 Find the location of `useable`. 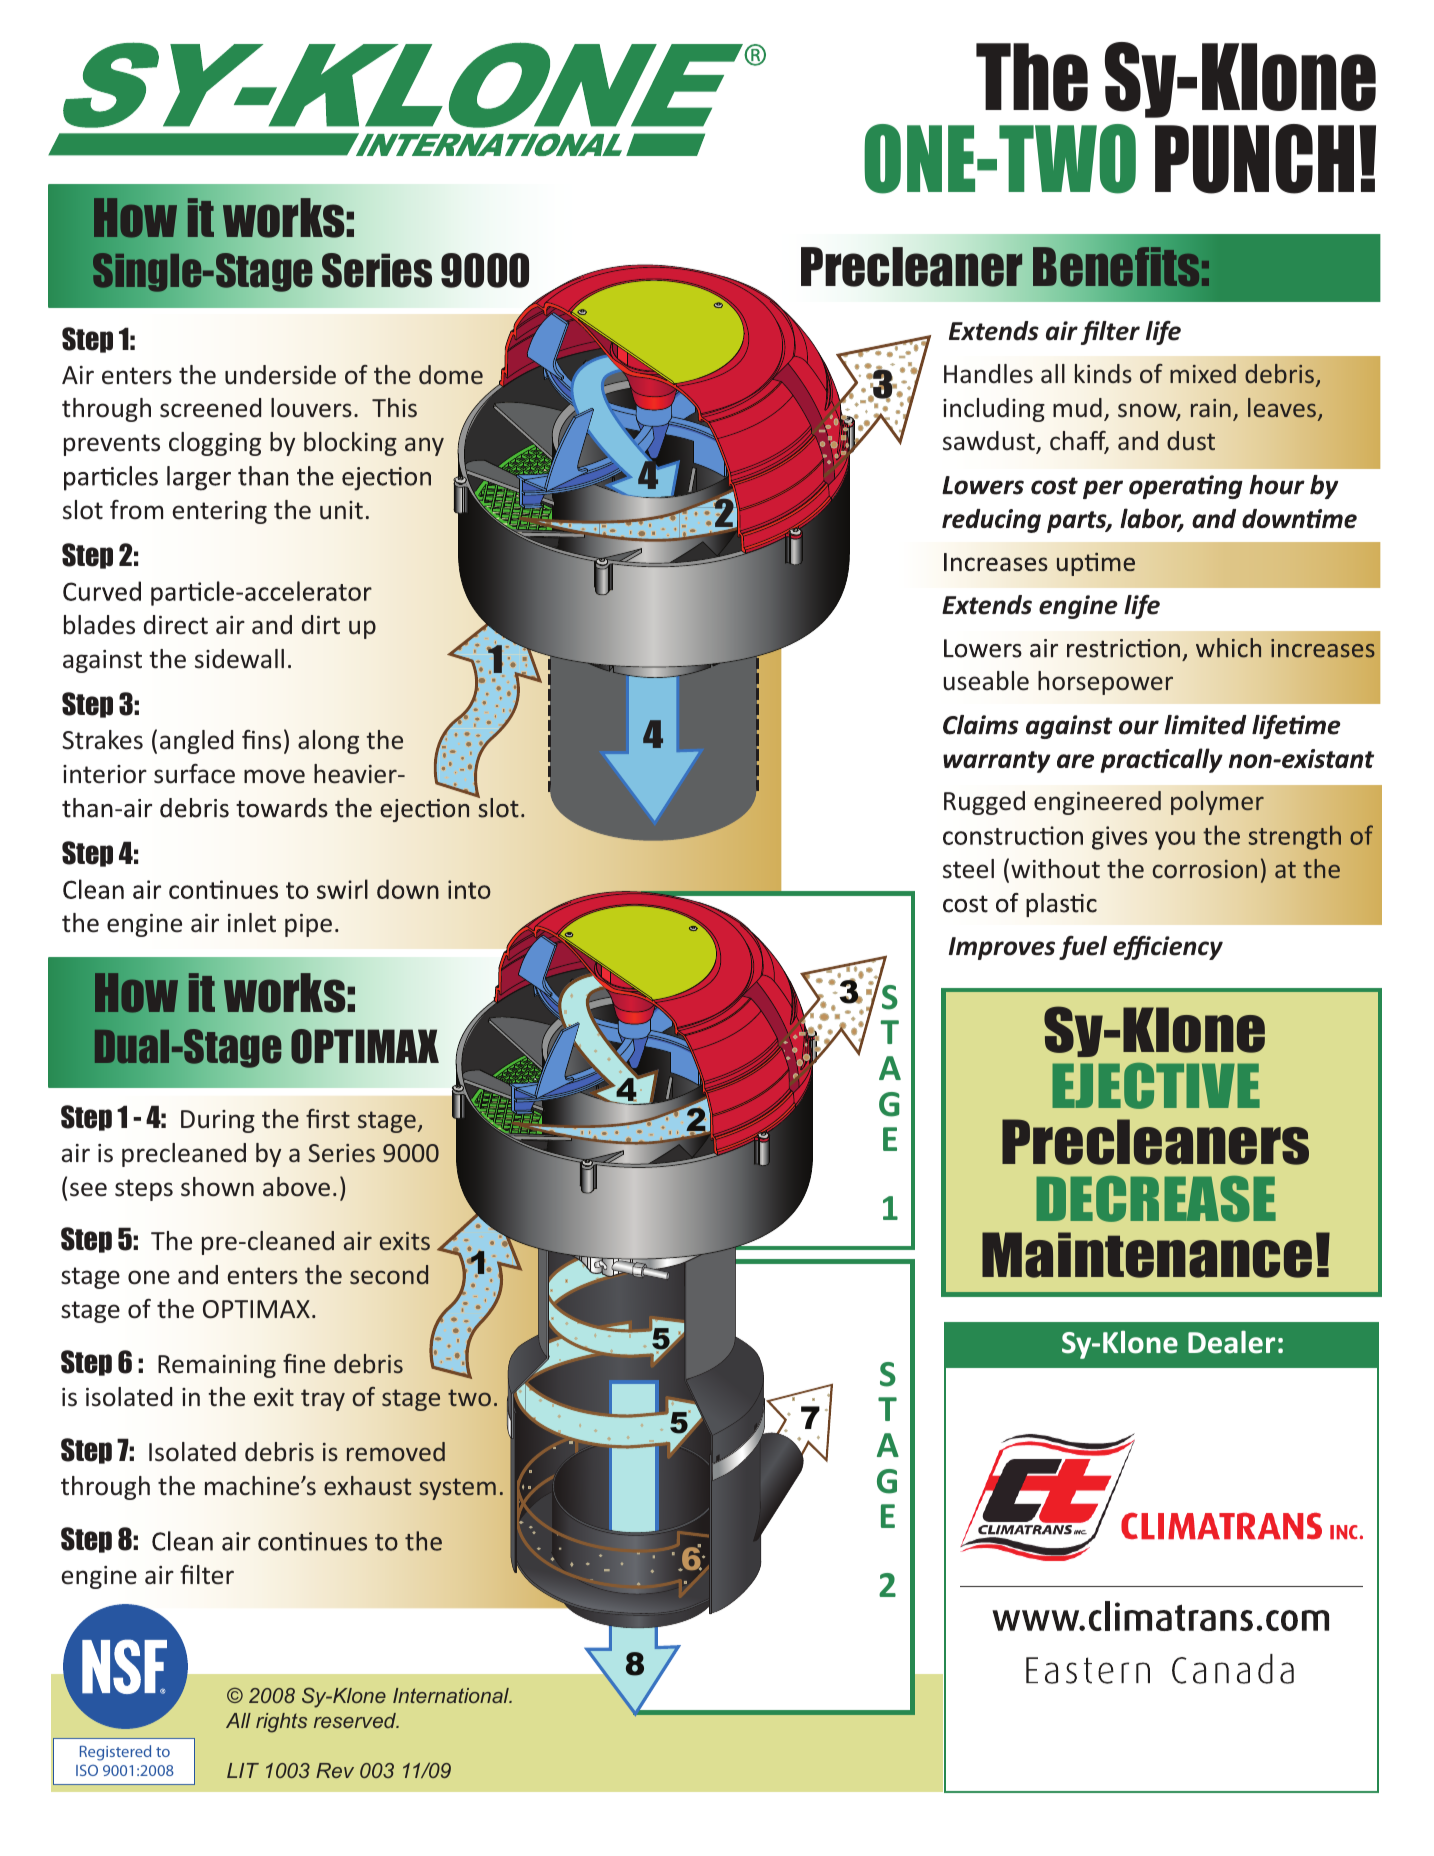

useable is located at coordinates (986, 681).
